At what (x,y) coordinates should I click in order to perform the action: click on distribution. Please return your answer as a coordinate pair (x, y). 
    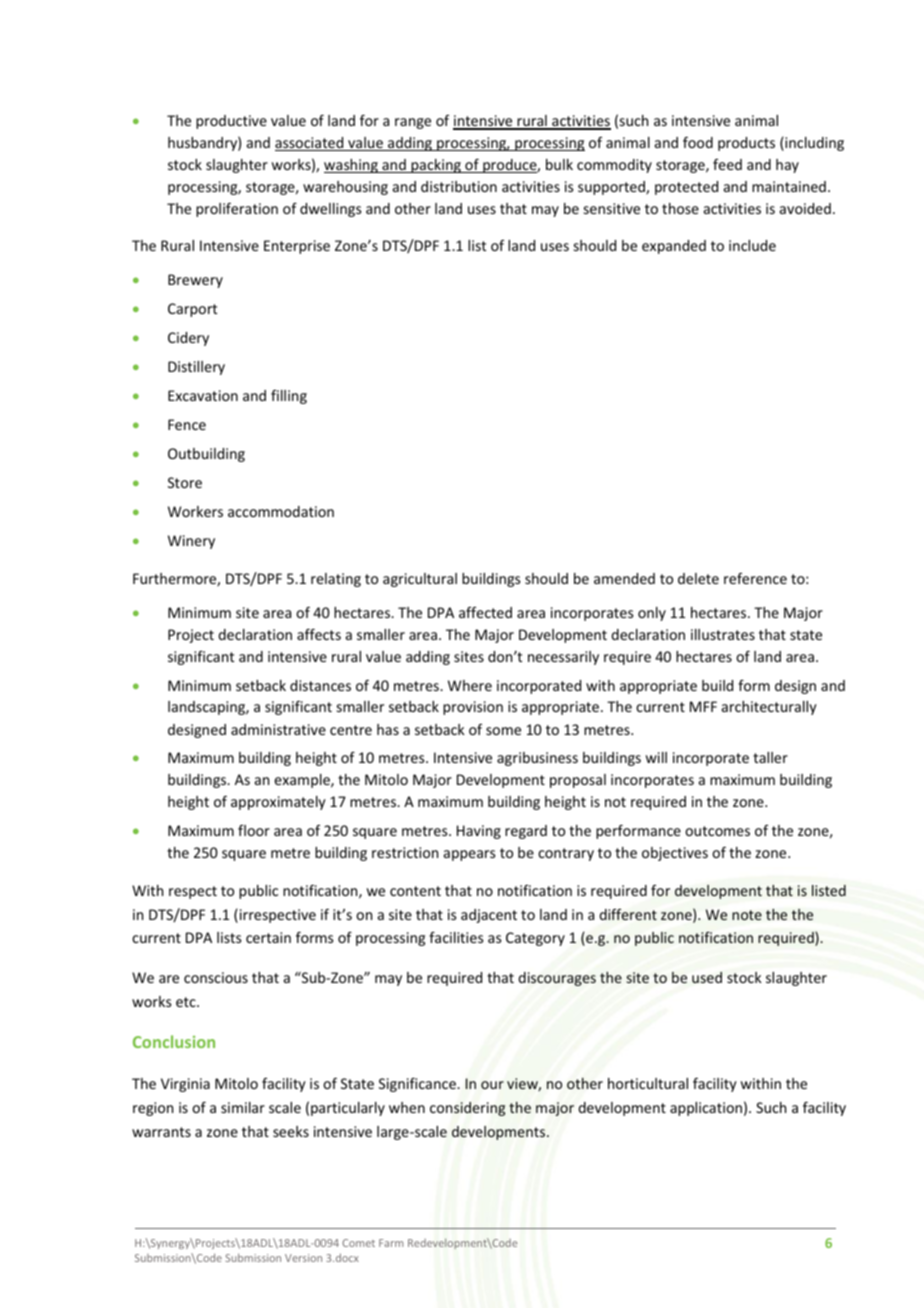
    Looking at the image, I should click on (459, 186).
